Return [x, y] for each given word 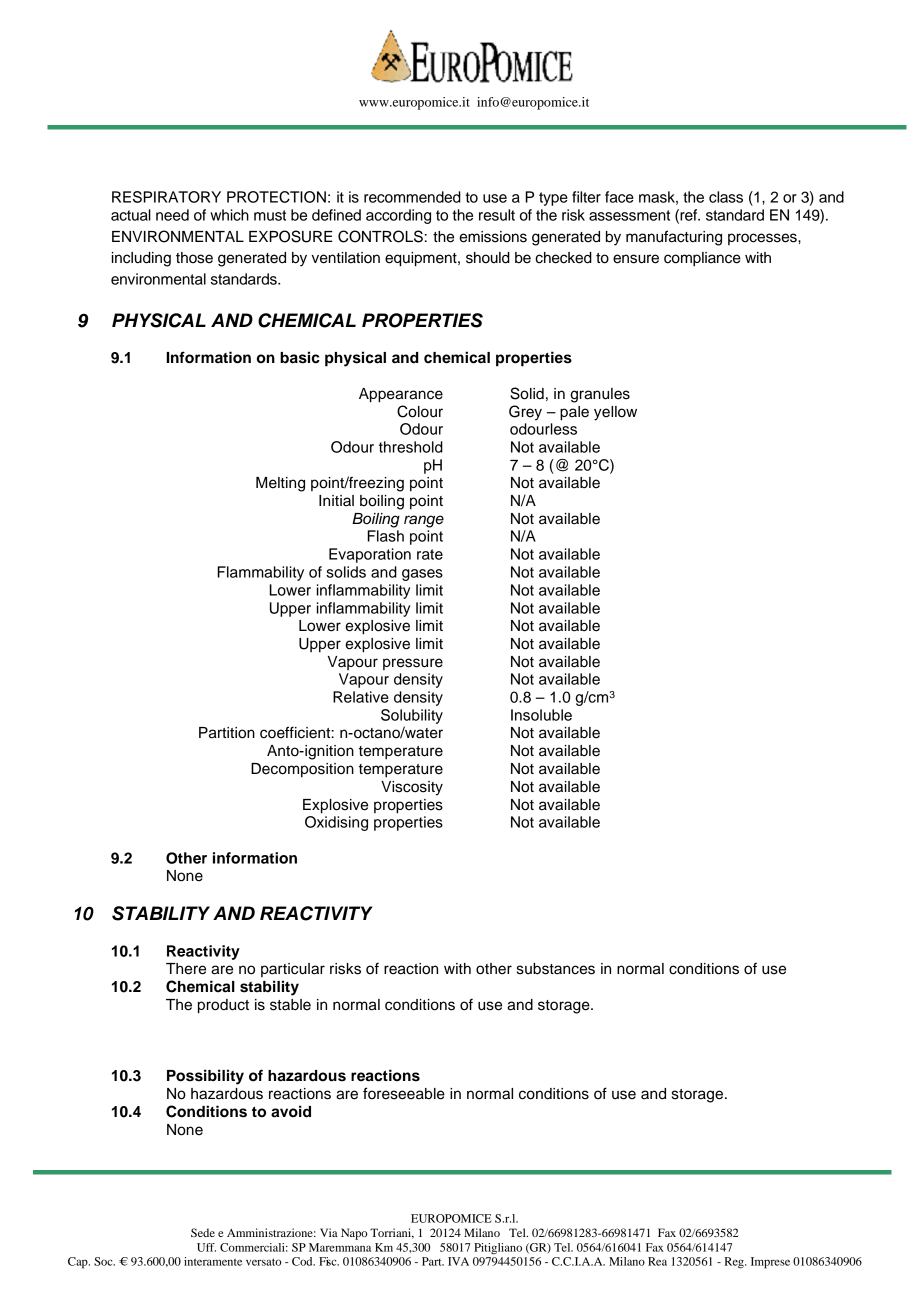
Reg [735, 1263]
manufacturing [674, 238]
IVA [458, 1261]
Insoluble [541, 715]
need [172, 215]
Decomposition [302, 770]
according [398, 216]
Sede [203, 1232]
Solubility [412, 716]
